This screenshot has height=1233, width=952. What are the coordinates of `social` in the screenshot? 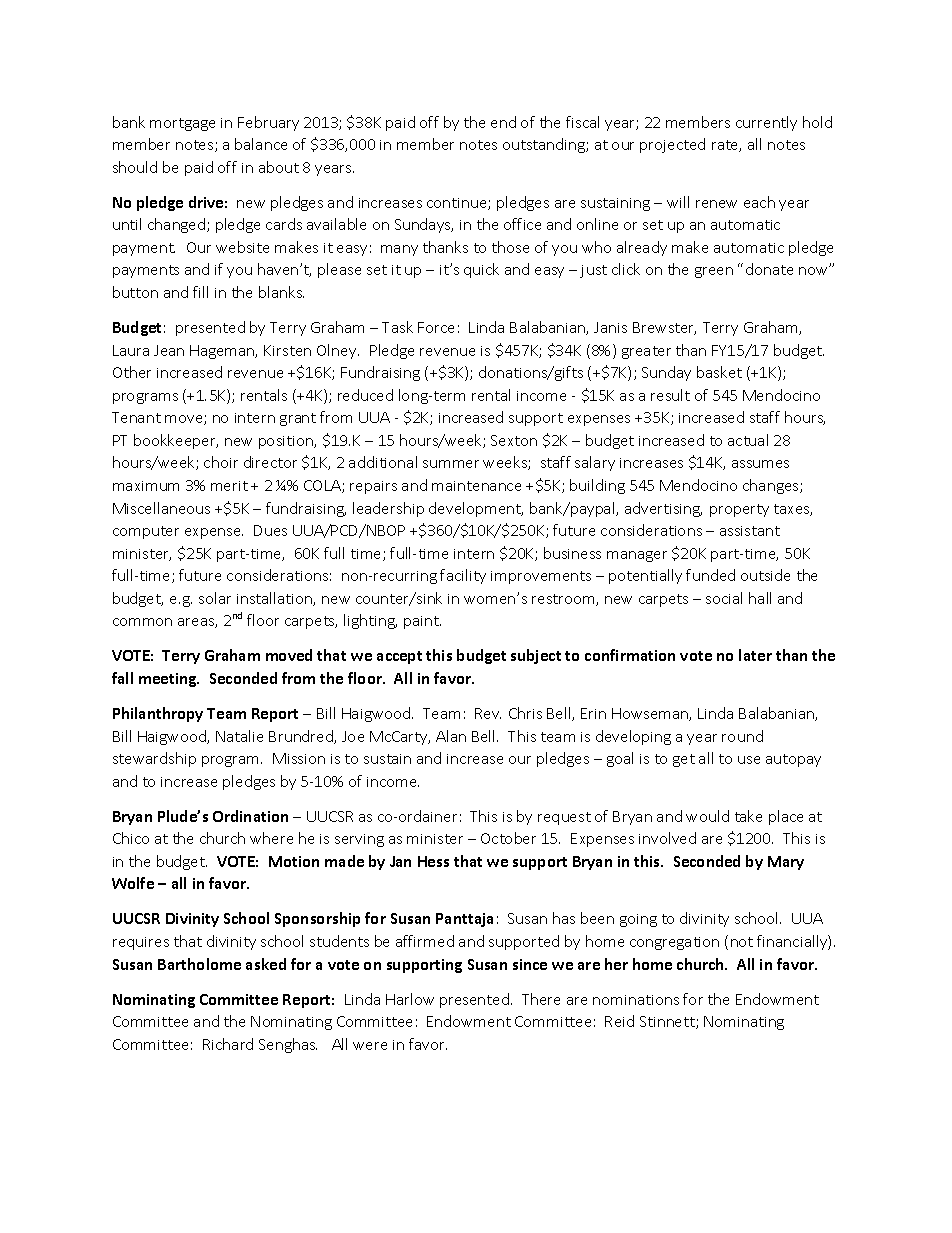 It's located at (724, 598).
